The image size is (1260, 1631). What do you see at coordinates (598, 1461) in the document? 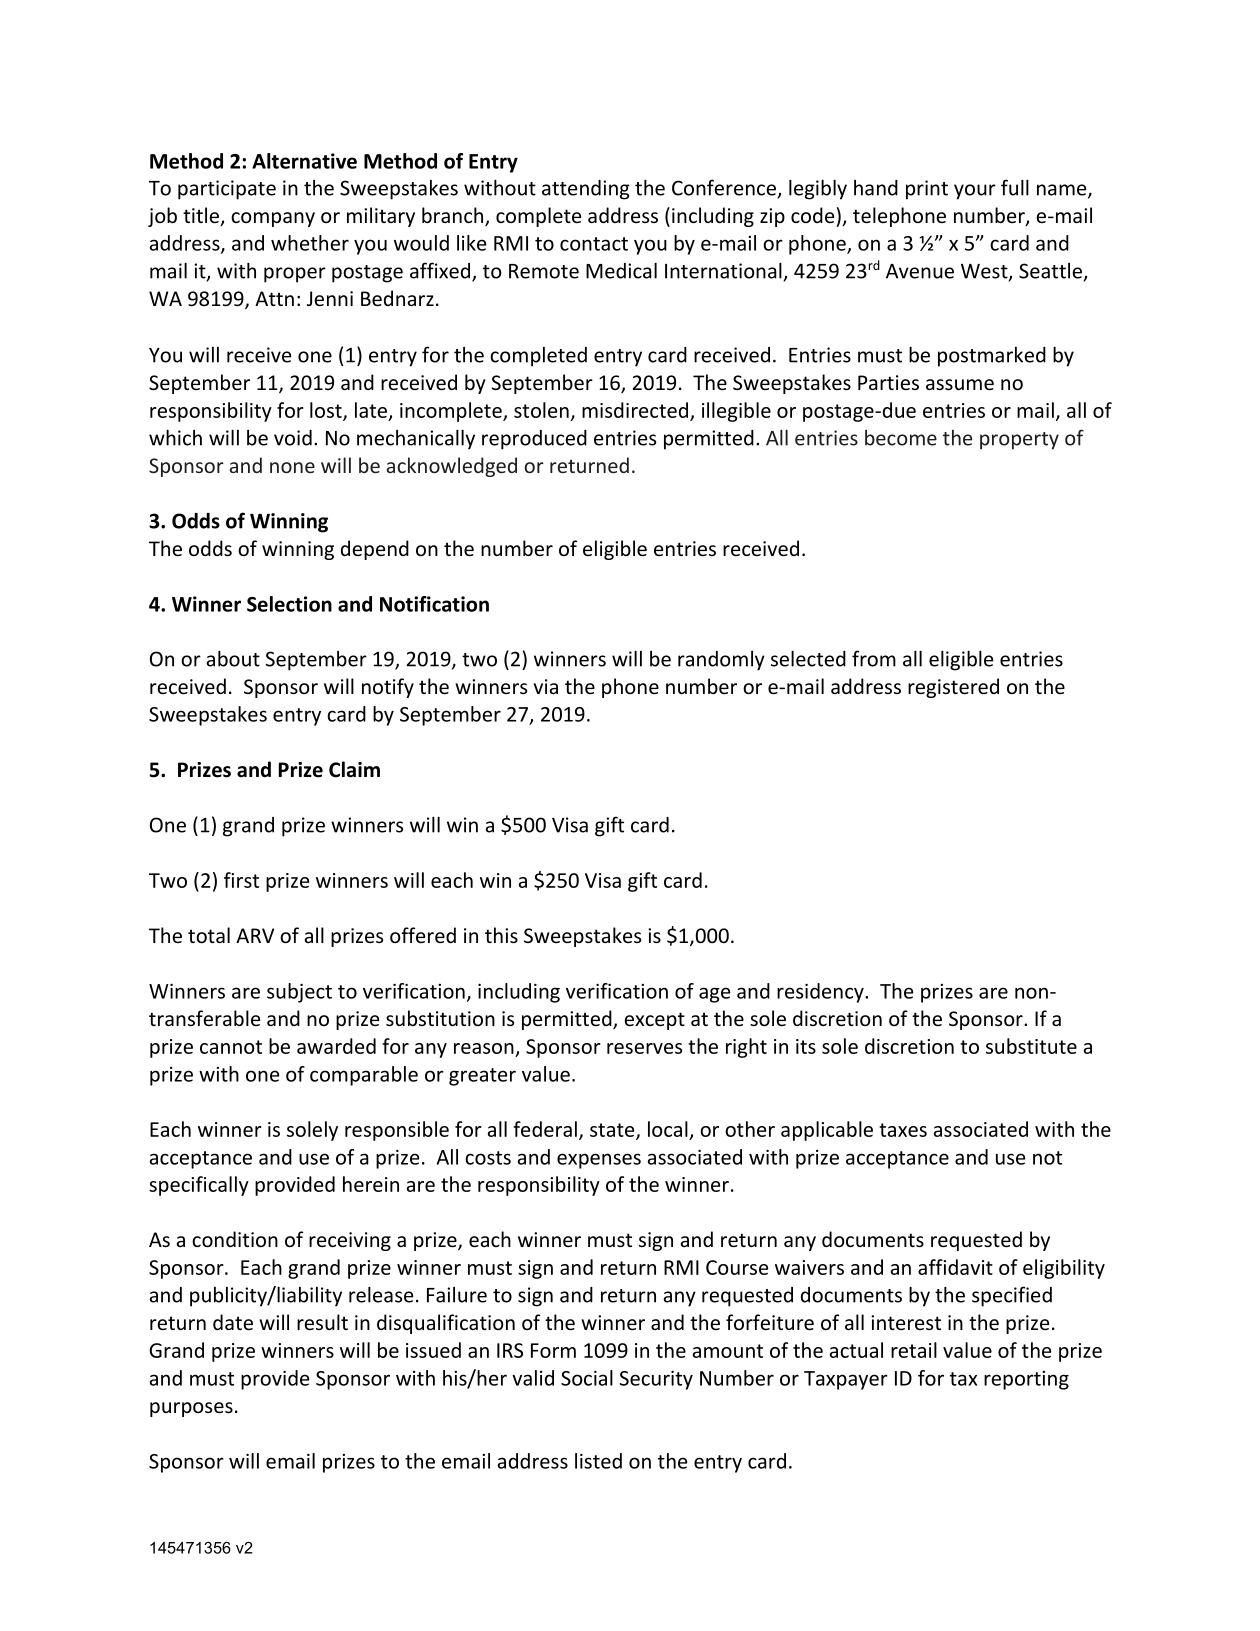
I see `listed` at bounding box center [598, 1461].
